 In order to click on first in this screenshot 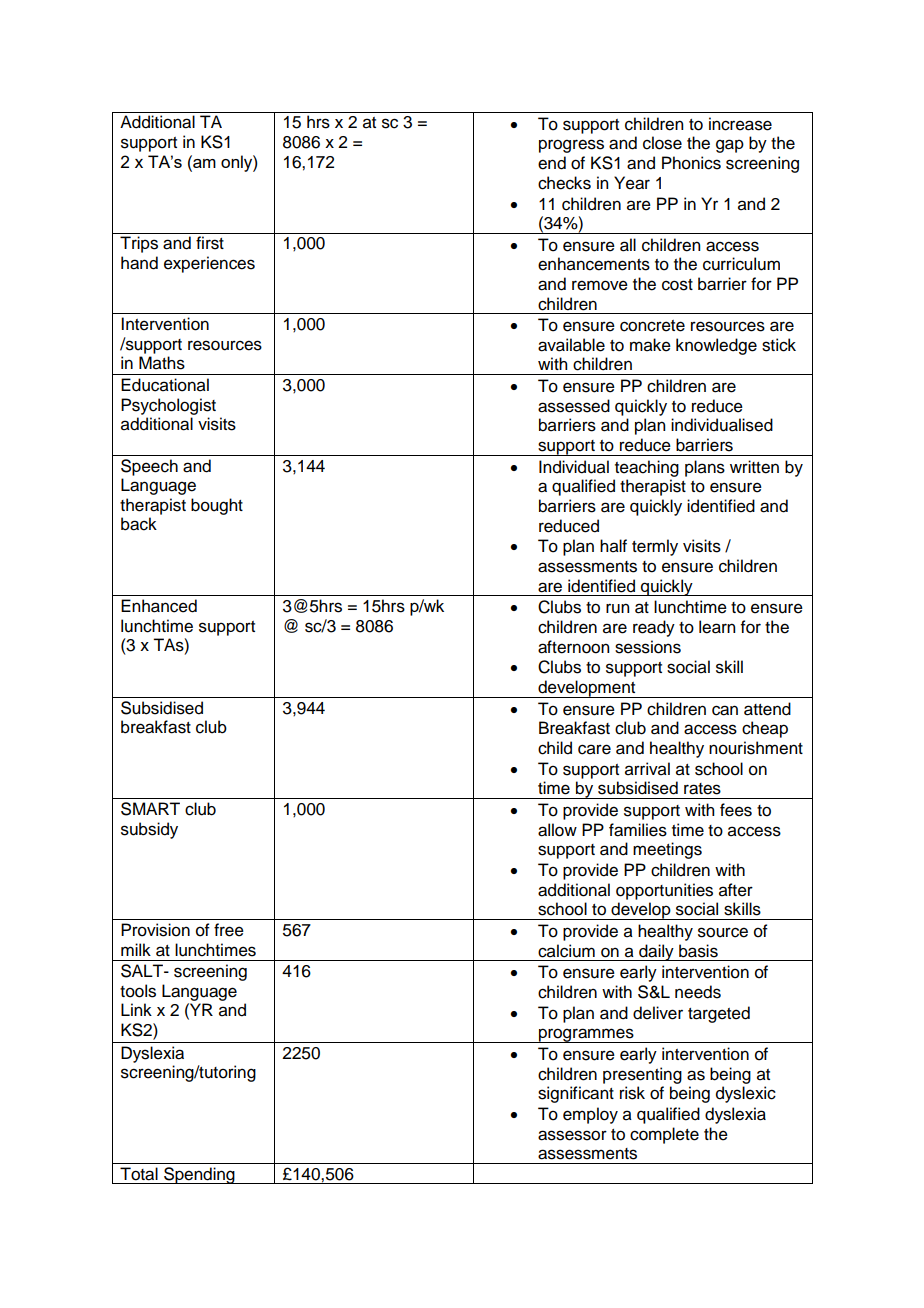, I will do `click(210, 243)`.
